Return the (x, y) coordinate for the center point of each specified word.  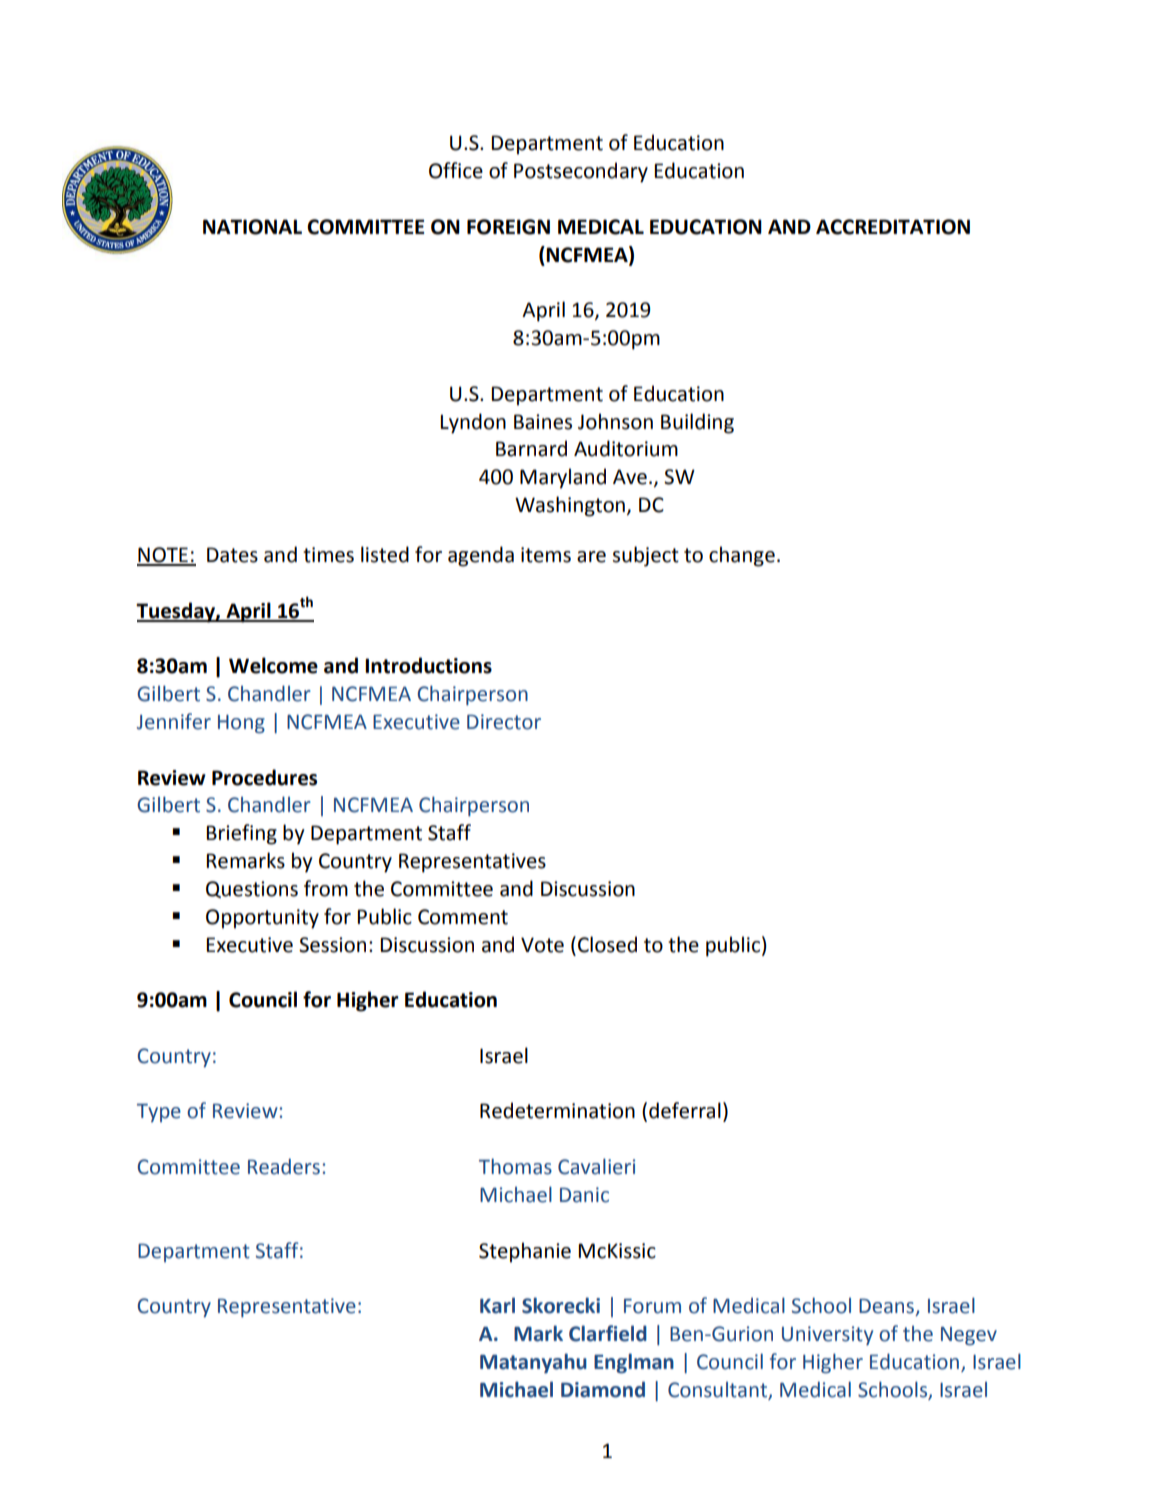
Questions (252, 889)
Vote (542, 945)
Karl (497, 1305)
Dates (232, 555)
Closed (607, 944)
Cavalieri (596, 1166)
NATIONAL (252, 227)
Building (697, 423)
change (742, 556)
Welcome (273, 665)
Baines (543, 422)
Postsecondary (581, 172)
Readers (284, 1166)
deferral (685, 1110)
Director (504, 722)
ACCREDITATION (893, 227)
